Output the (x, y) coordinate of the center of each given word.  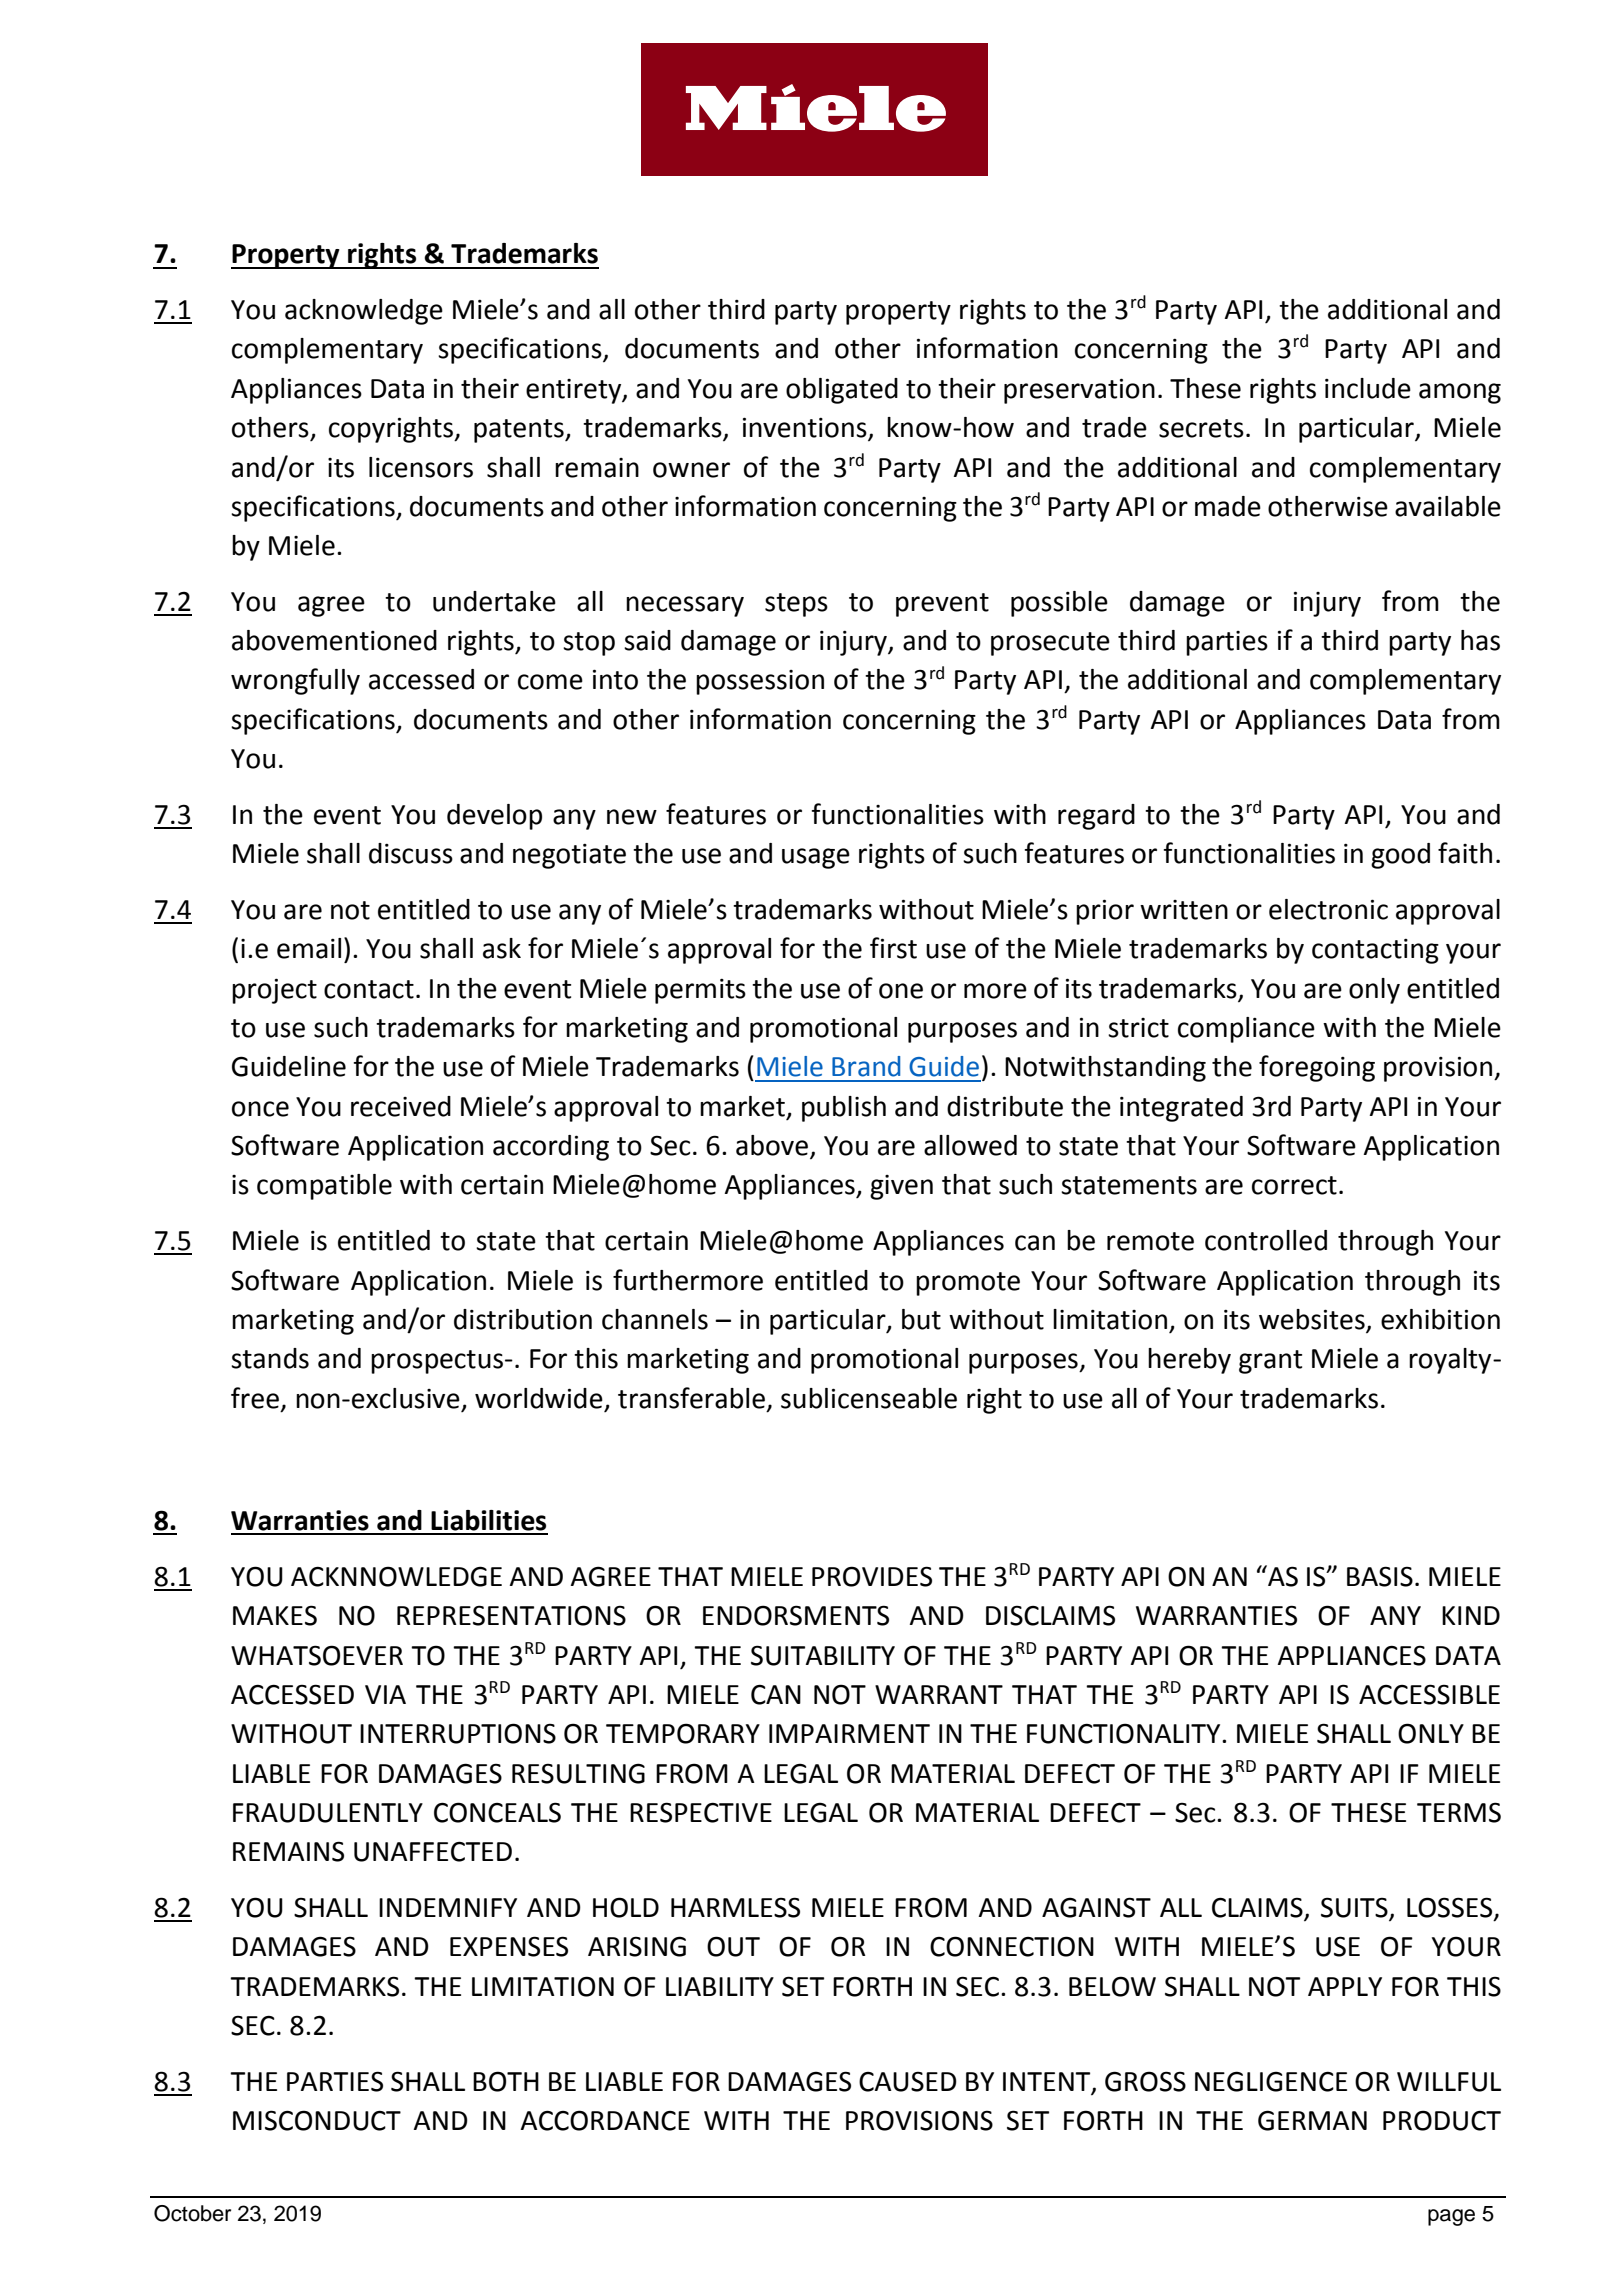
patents (520, 431)
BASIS (1380, 1576)
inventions (806, 428)
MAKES (275, 1615)
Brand (866, 1066)
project (274, 991)
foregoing (1317, 1068)
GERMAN (1312, 2120)
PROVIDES (872, 1576)
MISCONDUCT (317, 2120)
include (1368, 388)
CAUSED (908, 2081)
